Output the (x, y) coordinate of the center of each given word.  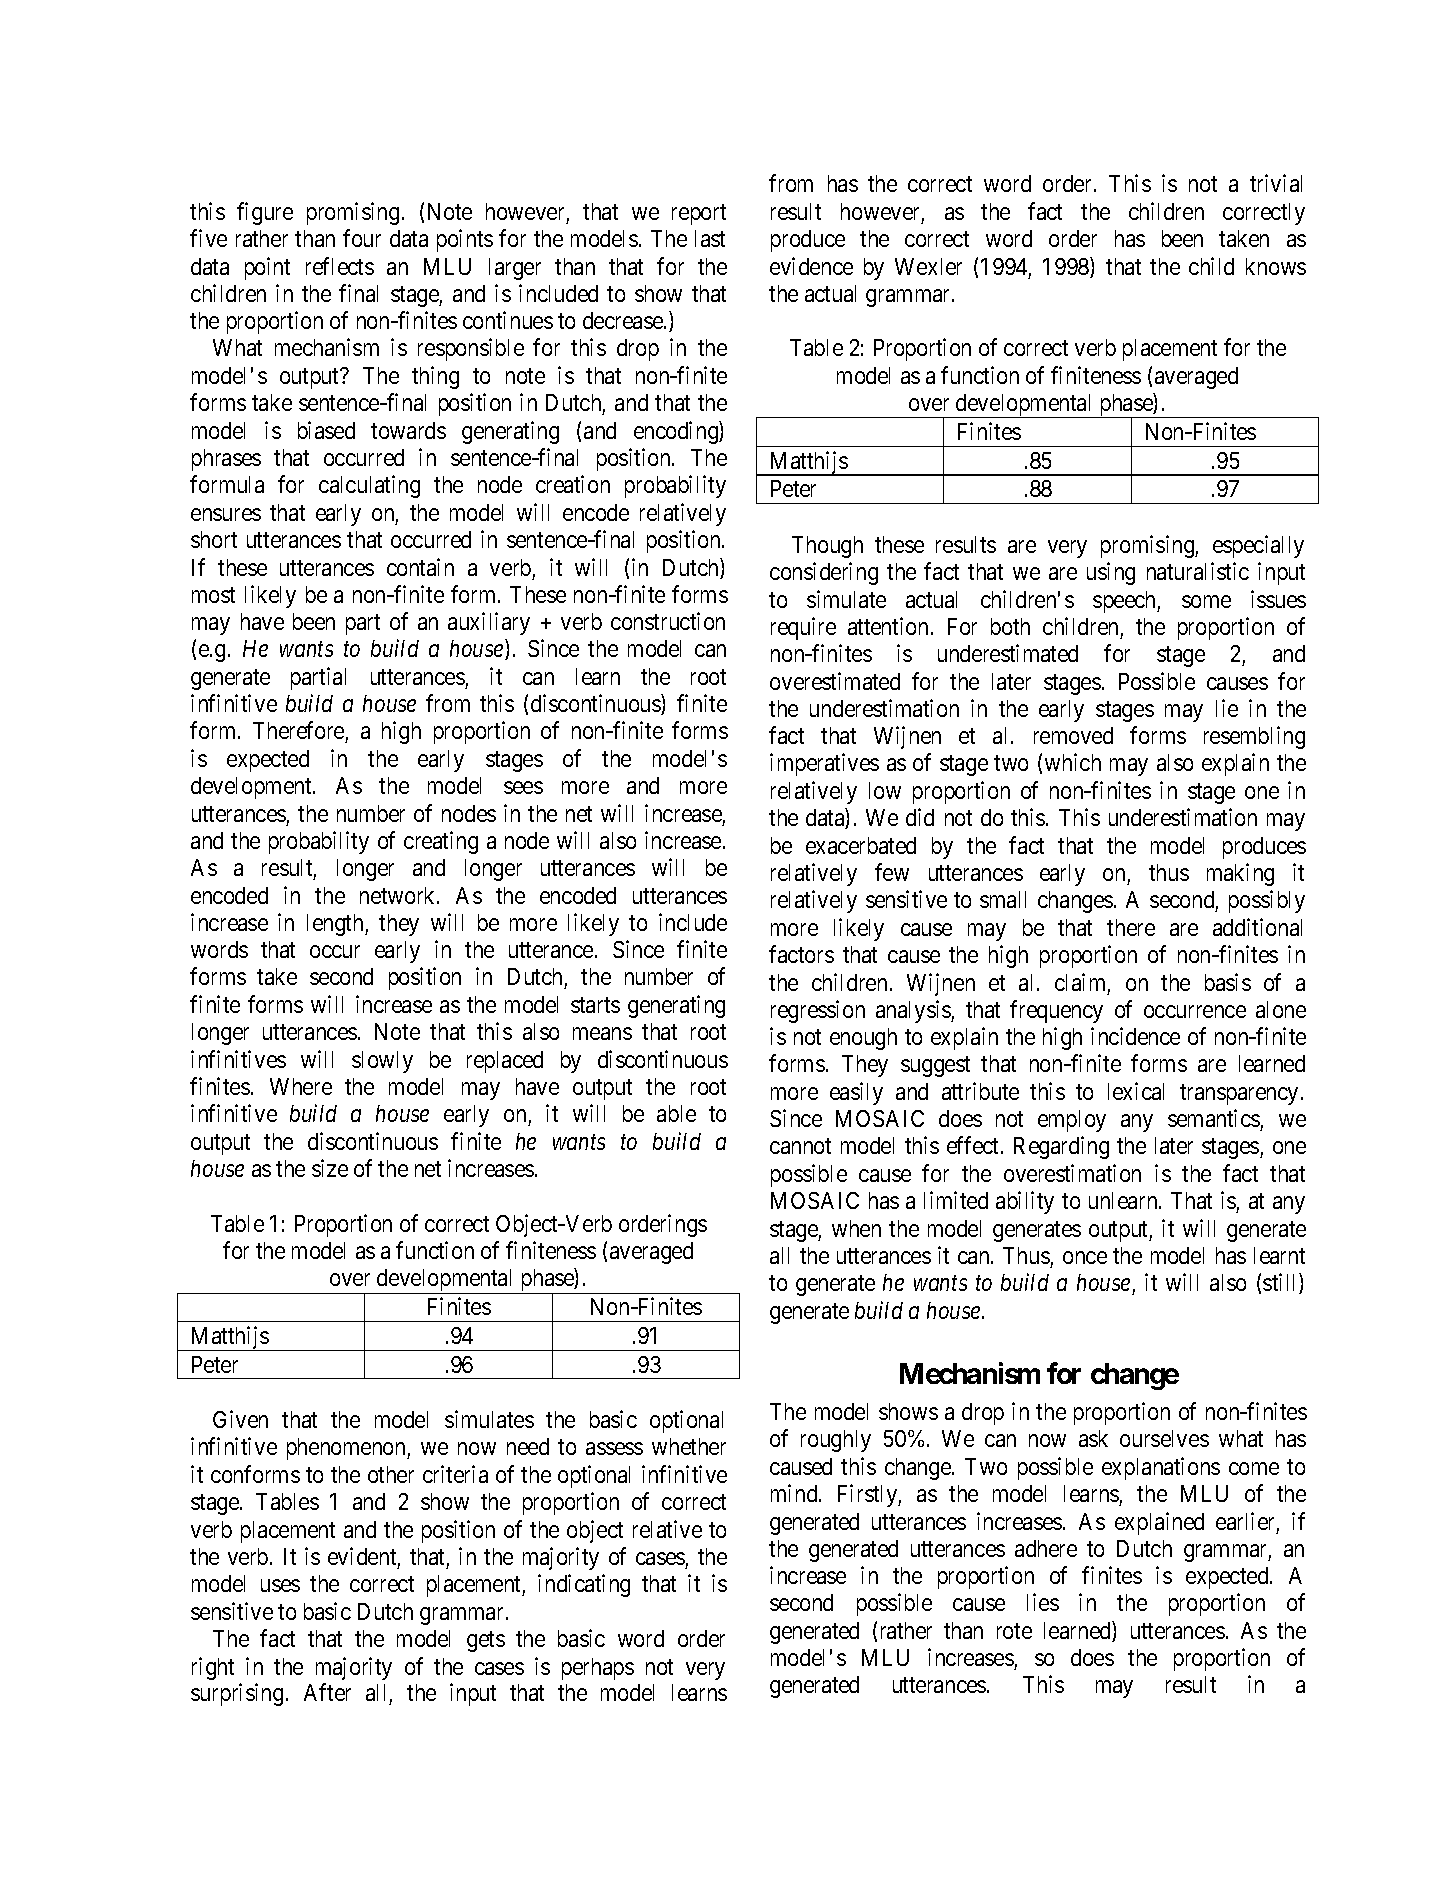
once (1085, 1257)
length (336, 925)
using (1111, 573)
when (856, 1228)
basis (1228, 982)
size (330, 1168)
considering (824, 573)
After (327, 1692)
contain (420, 567)
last (710, 238)
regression (818, 1011)
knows (1276, 266)
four (362, 238)
